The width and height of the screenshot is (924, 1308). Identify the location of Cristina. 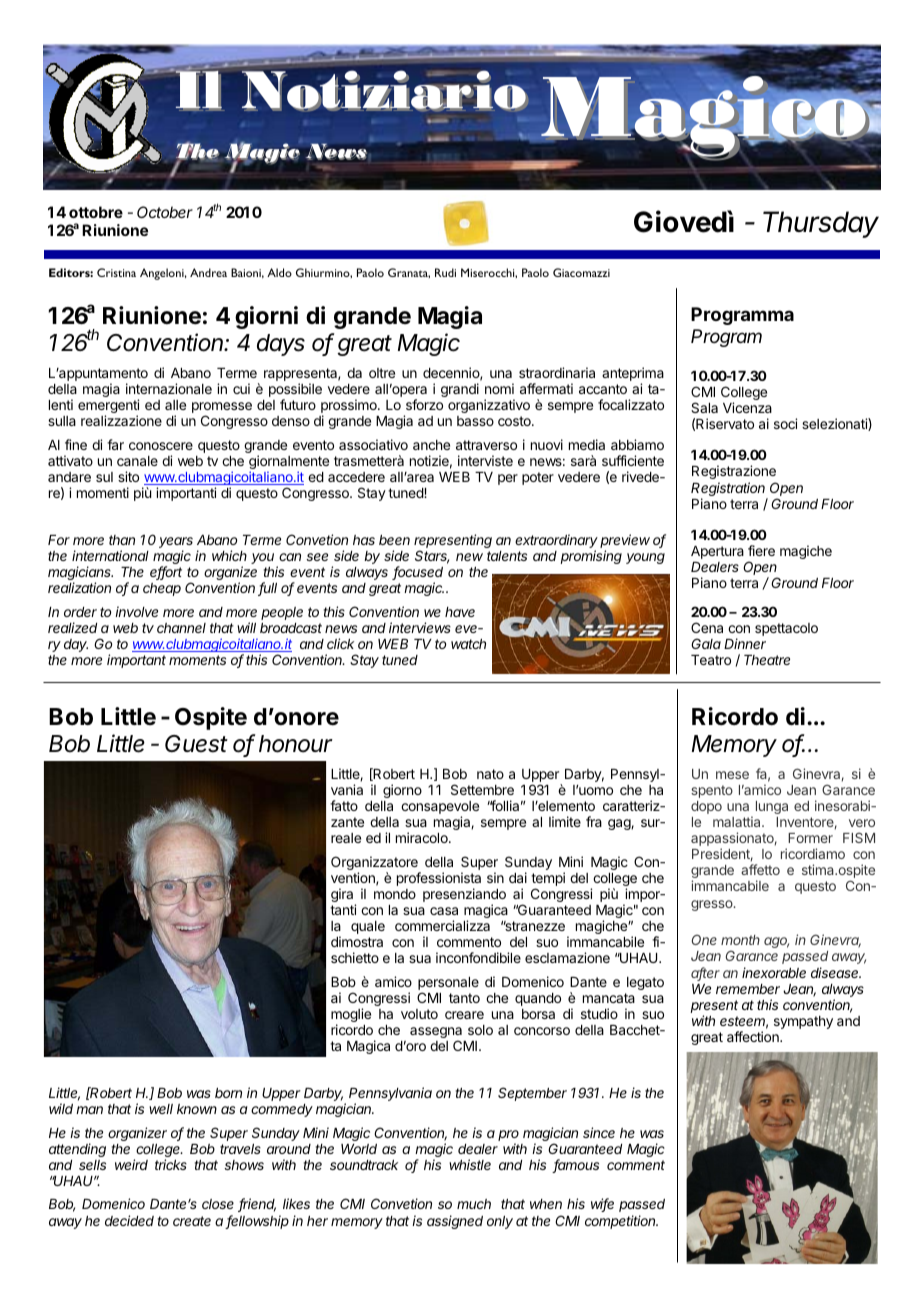
(116, 272).
